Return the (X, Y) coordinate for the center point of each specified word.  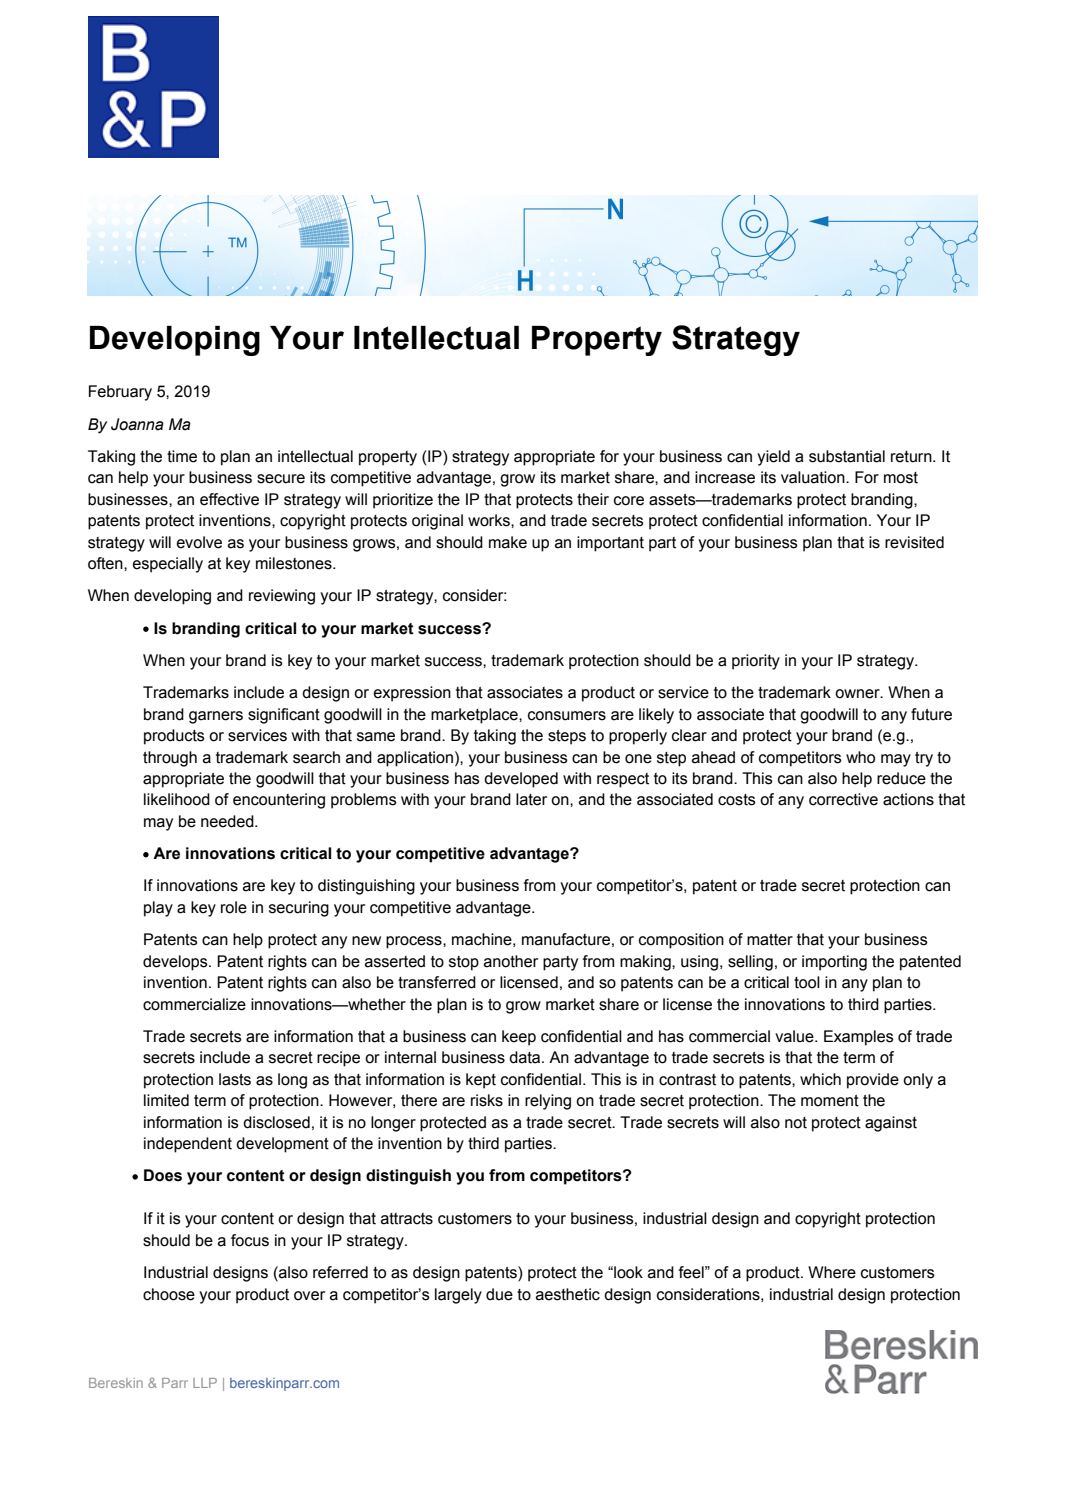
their (593, 499)
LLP (205, 1383)
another (511, 961)
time (182, 456)
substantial (847, 456)
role (234, 907)
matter (770, 940)
